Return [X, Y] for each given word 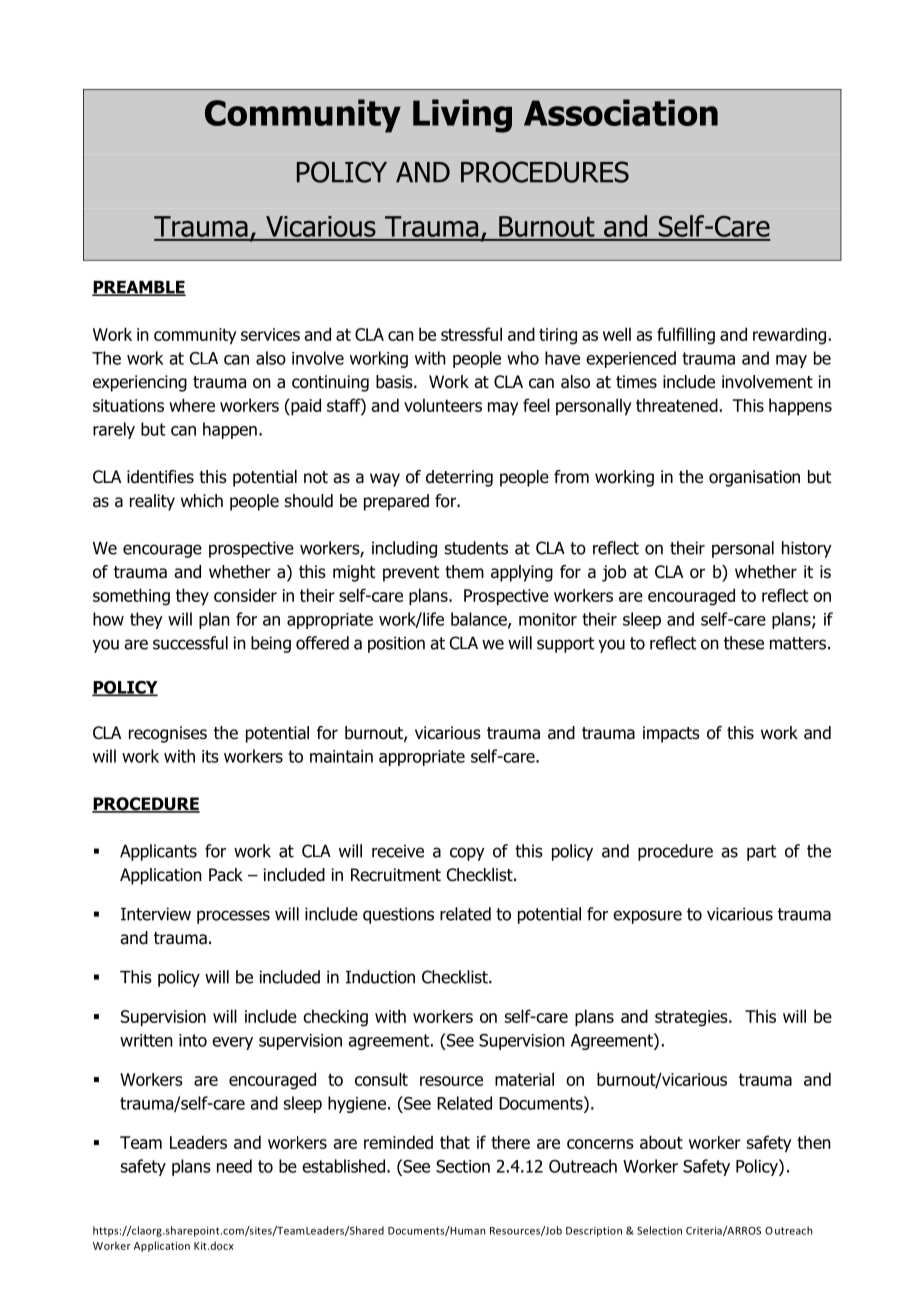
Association [621, 112]
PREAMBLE [139, 288]
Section [463, 1166]
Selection [659, 1230]
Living [462, 116]
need [234, 1166]
